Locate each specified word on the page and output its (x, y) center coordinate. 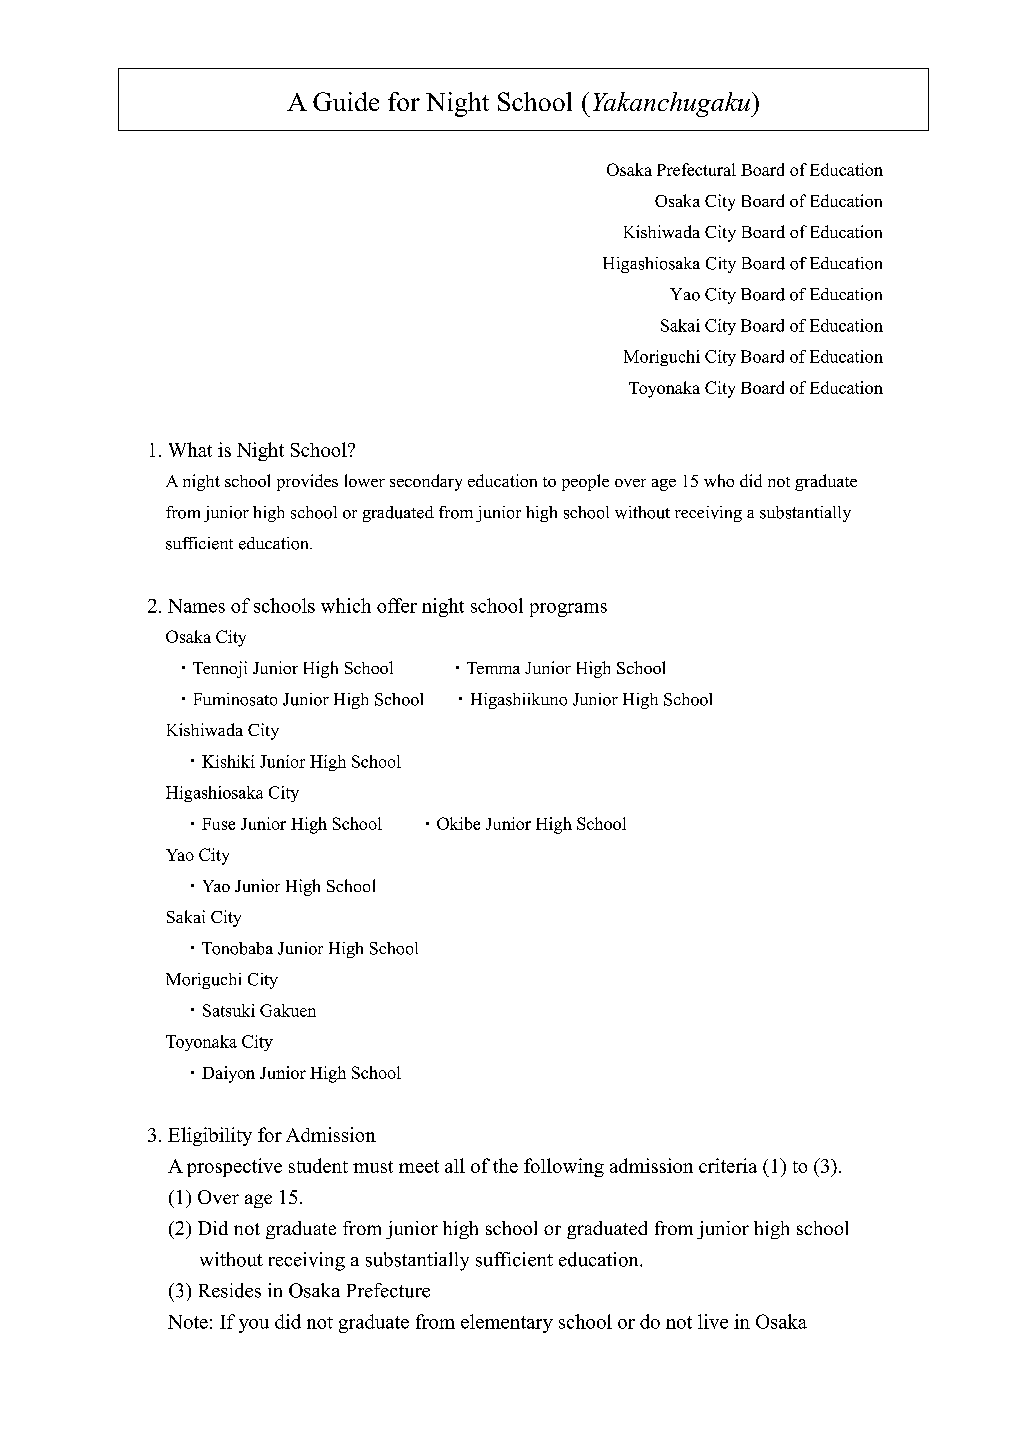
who (719, 480)
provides (307, 482)
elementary (507, 1323)
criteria (728, 1165)
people (585, 482)
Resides (230, 1290)
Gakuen (288, 1010)
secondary (426, 482)
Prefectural (696, 169)
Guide (346, 101)
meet (419, 1166)
